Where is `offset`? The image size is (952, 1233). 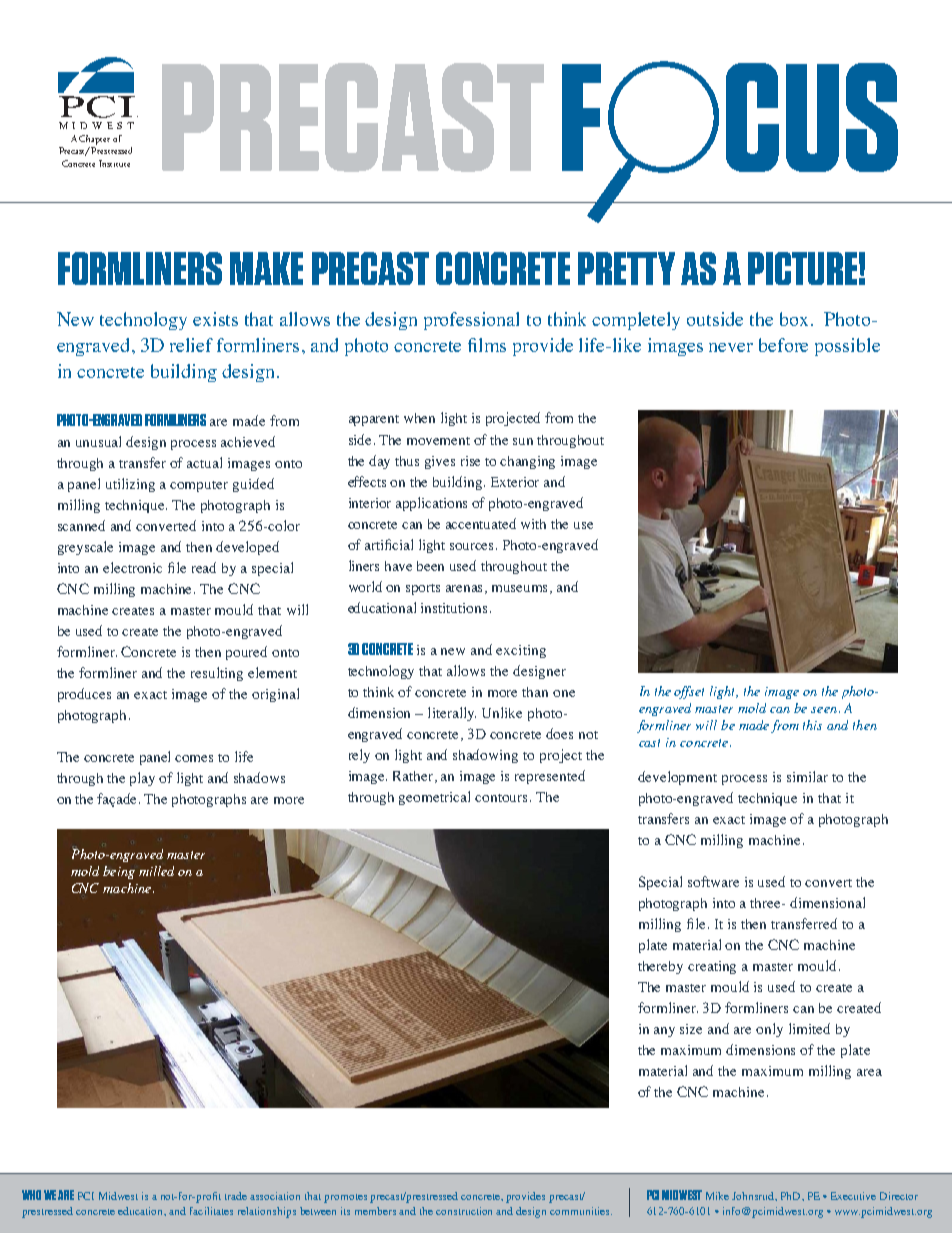
offset is located at coordinates (689, 692).
